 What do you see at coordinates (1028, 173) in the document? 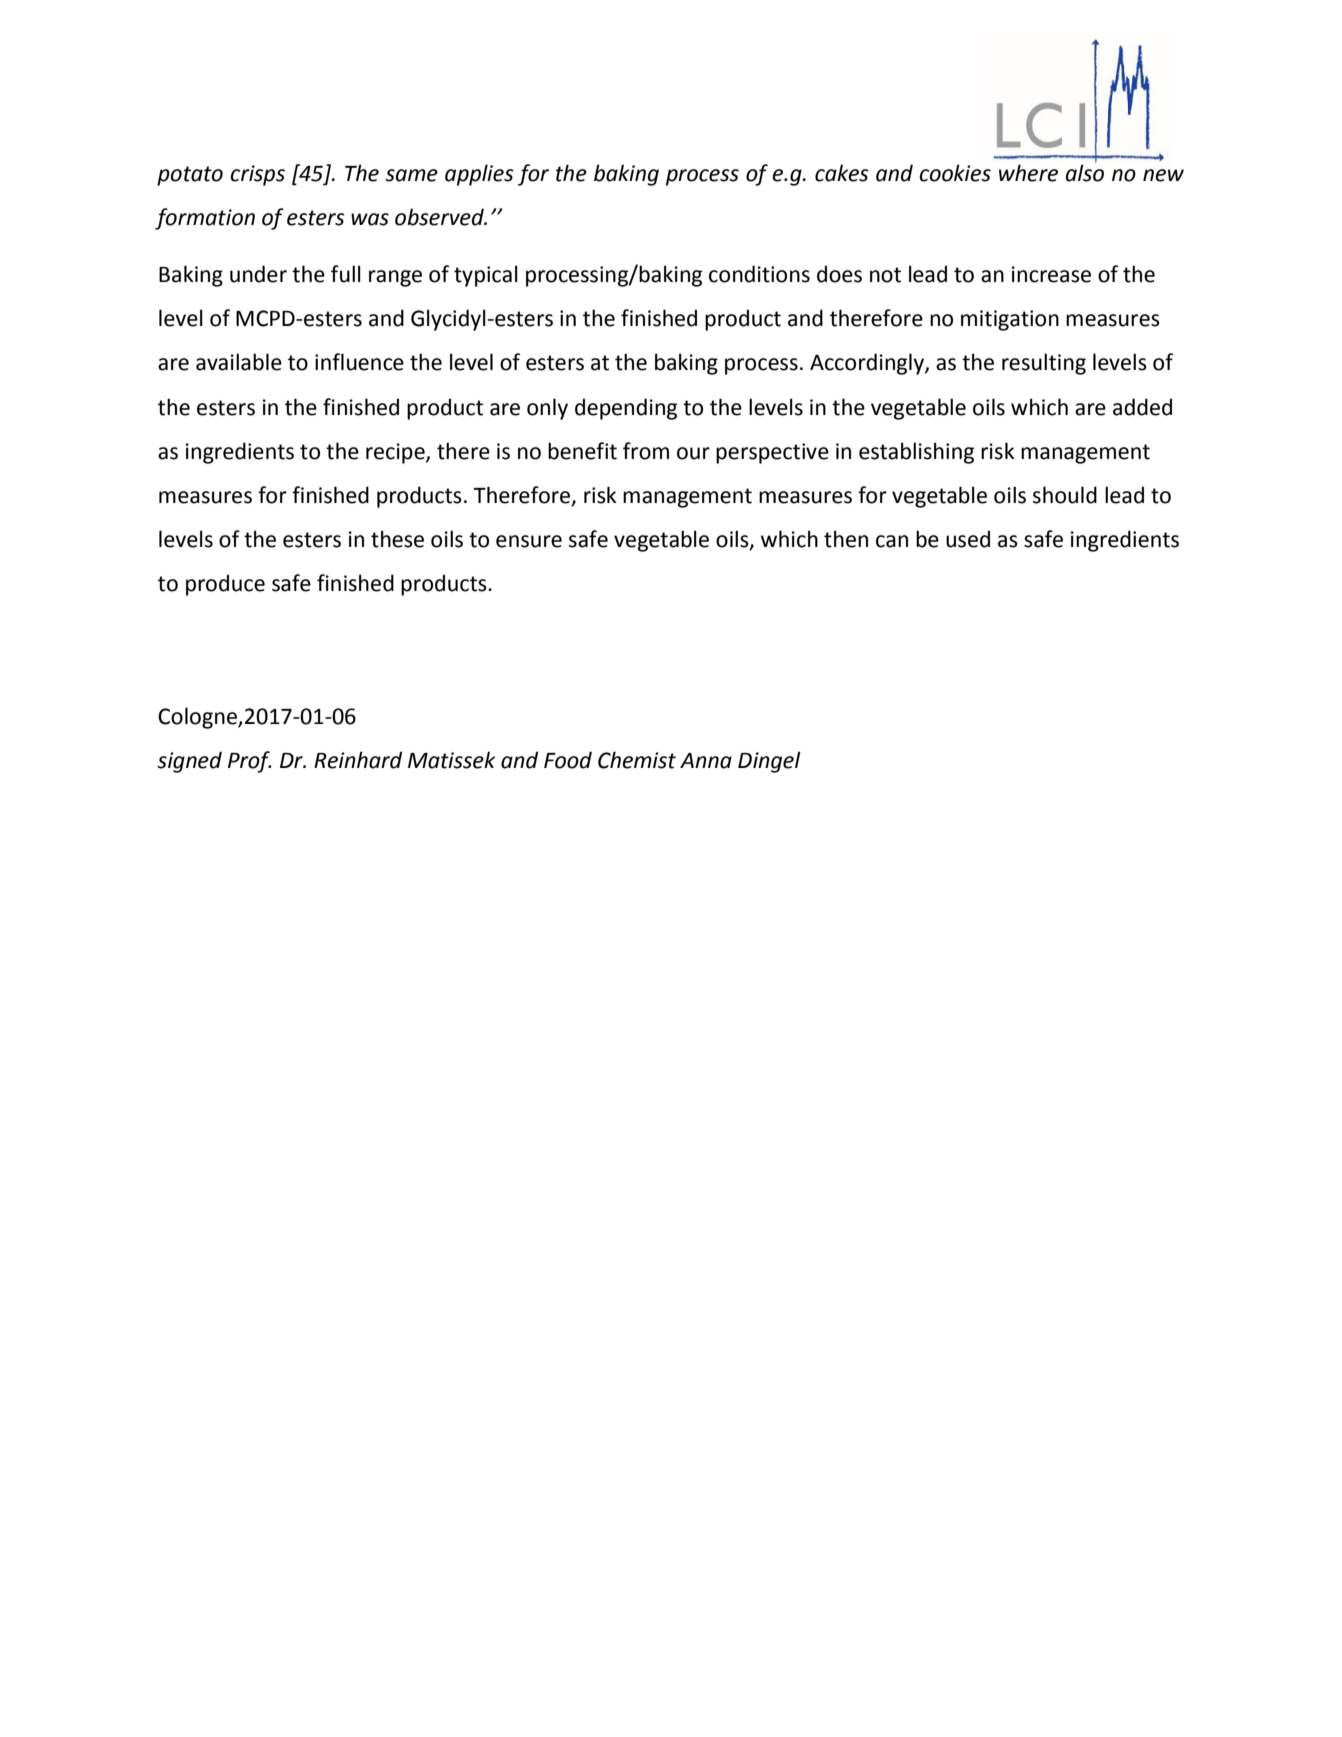
I see `where` at bounding box center [1028, 173].
